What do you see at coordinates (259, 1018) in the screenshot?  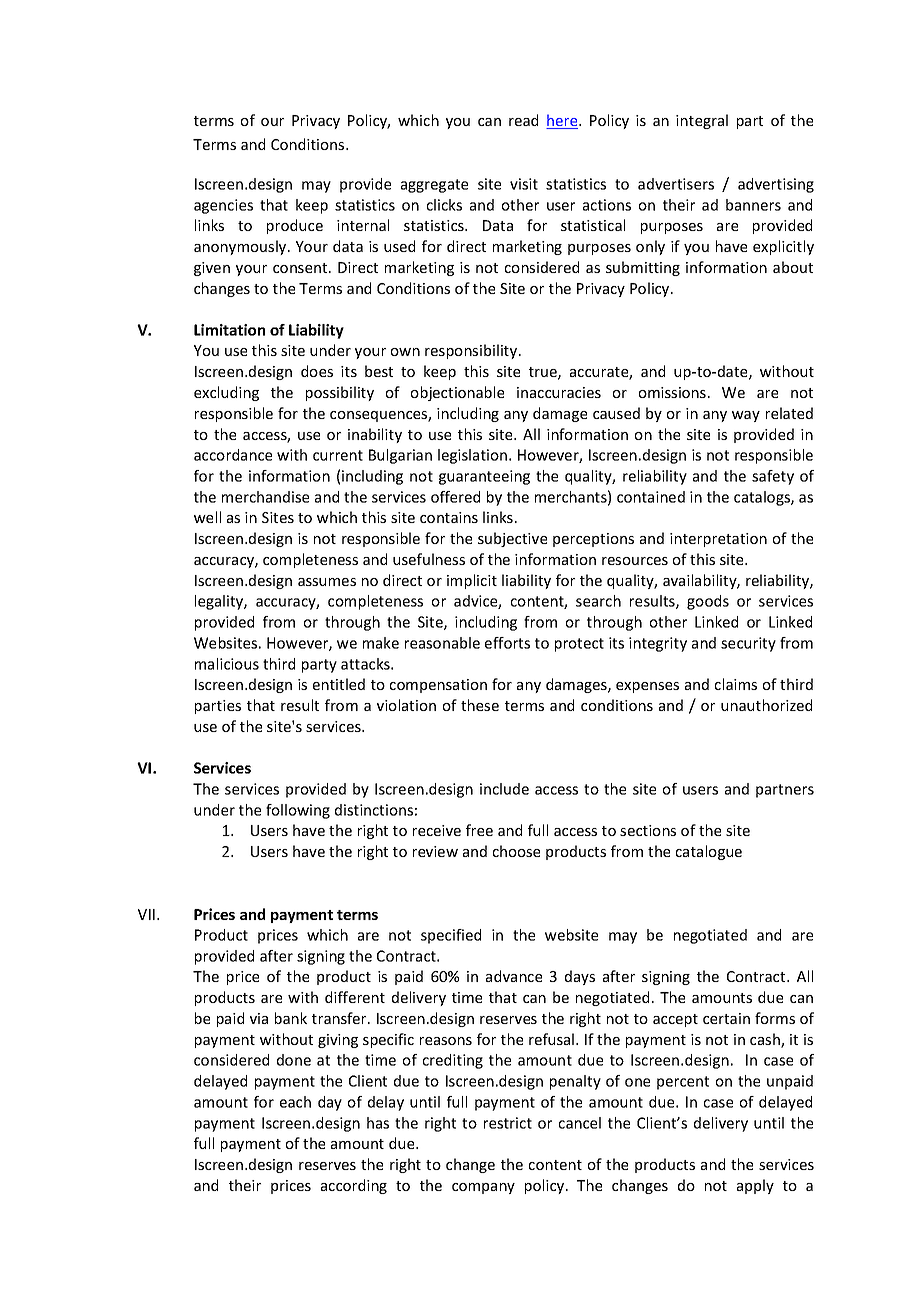 I see `via` at bounding box center [259, 1018].
